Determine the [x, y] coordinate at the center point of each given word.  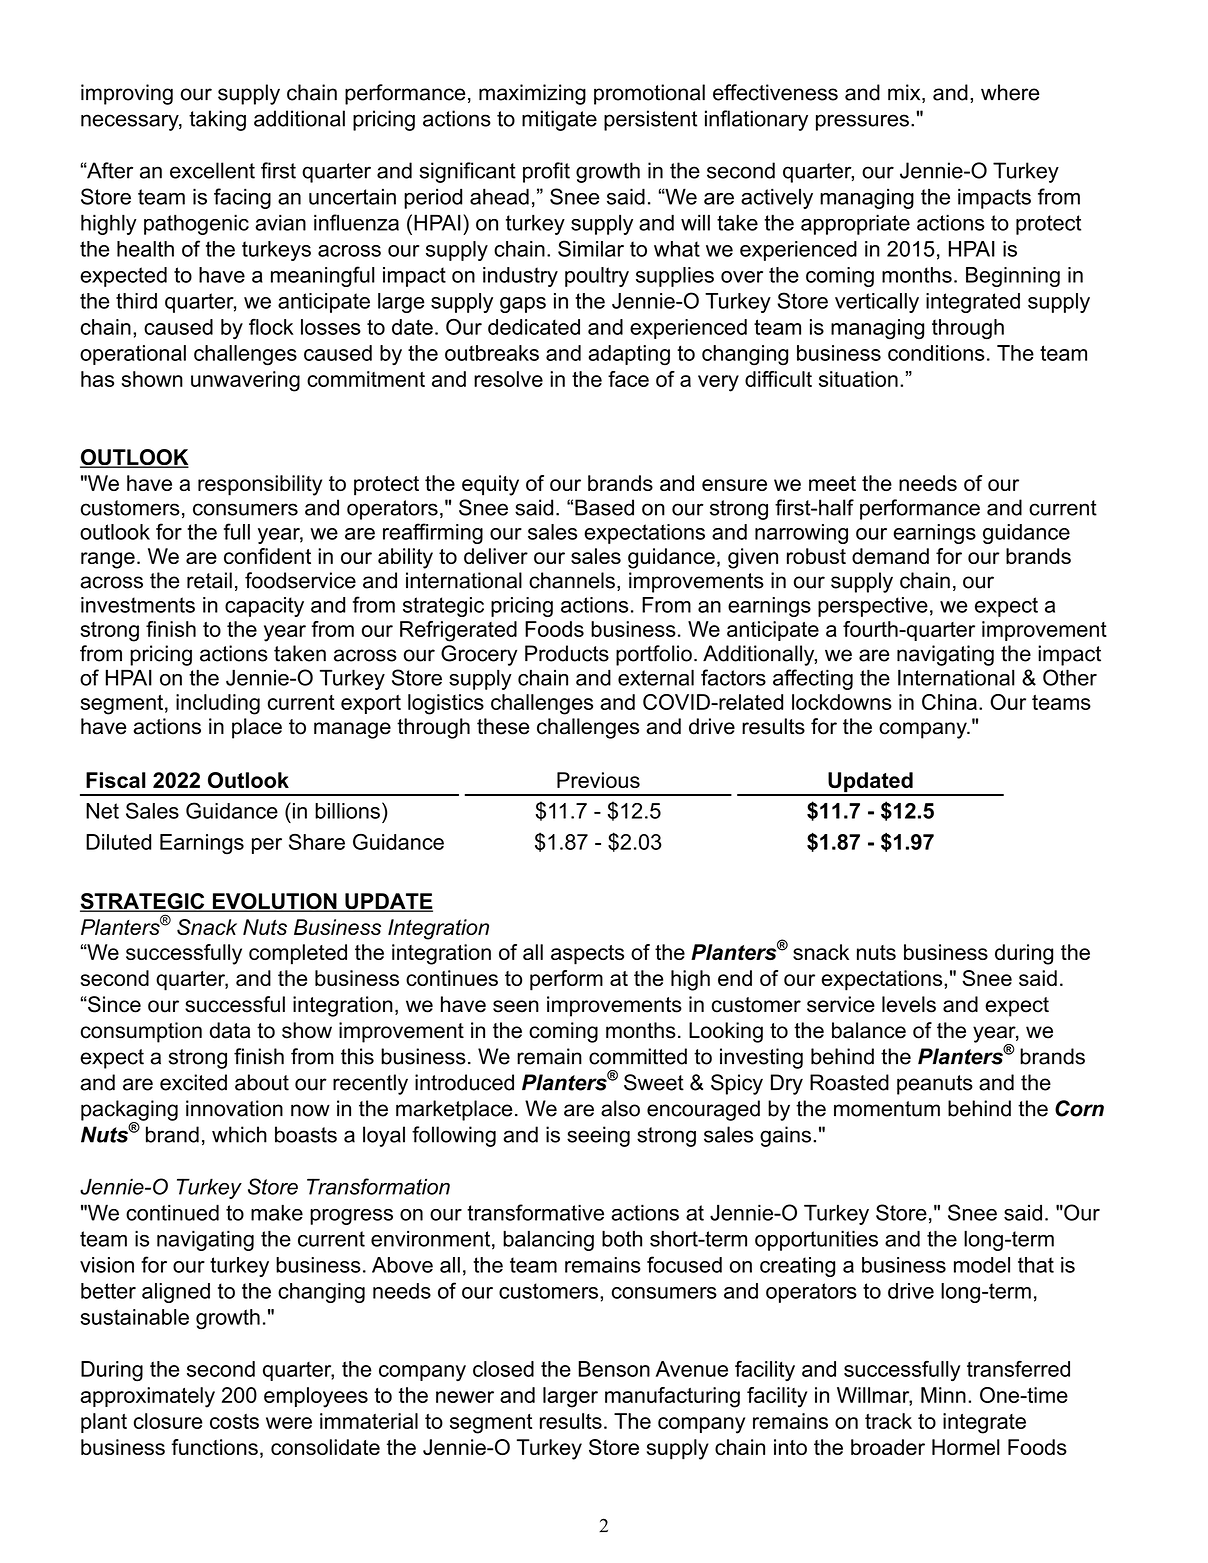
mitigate [559, 120]
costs [234, 1421]
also [620, 1108]
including [218, 704]
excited [193, 1082]
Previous [598, 780]
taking [217, 120]
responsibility [260, 485]
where [1010, 92]
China [949, 702]
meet [832, 483]
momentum [887, 1109]
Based [604, 507]
